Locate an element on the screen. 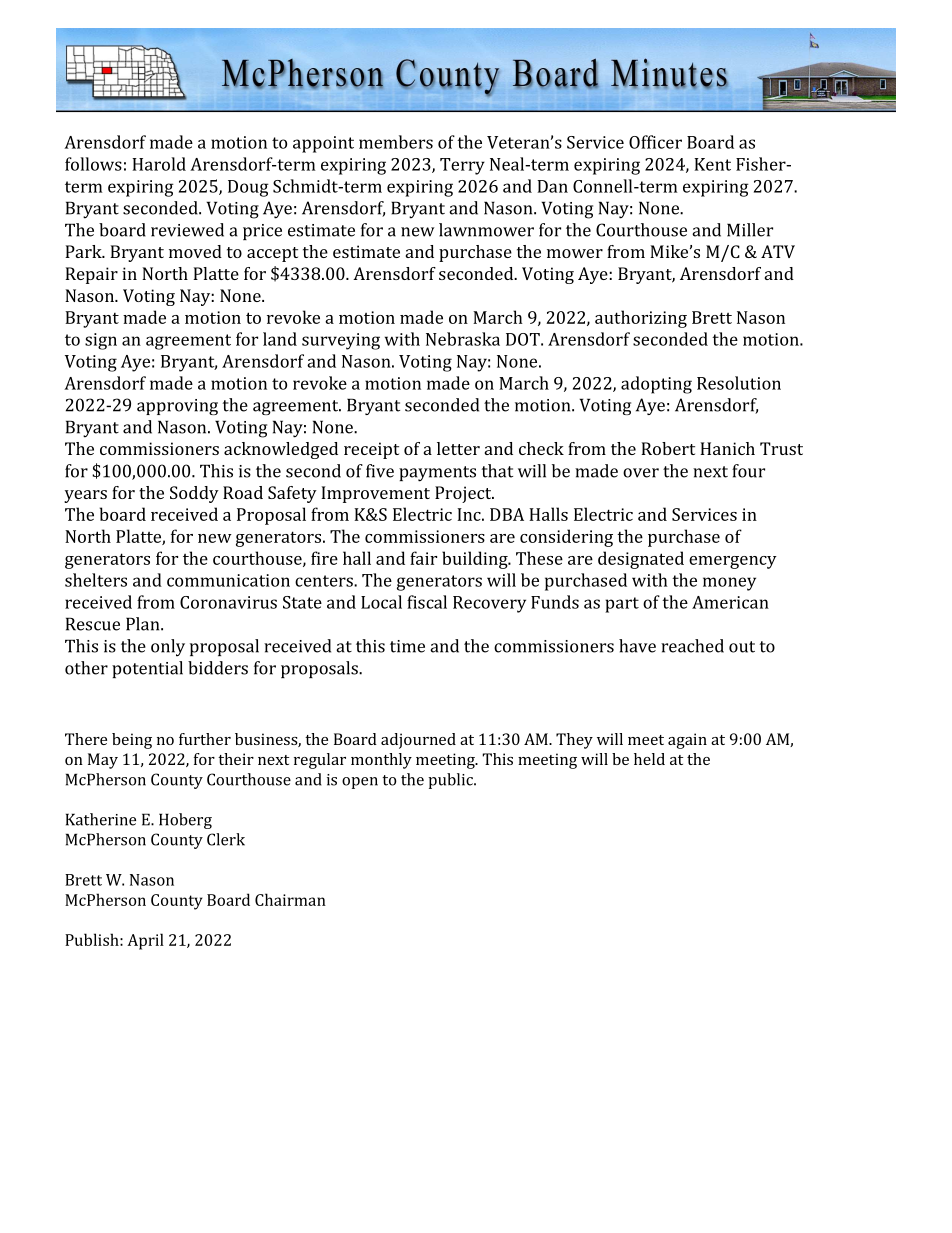 This screenshot has width=952, height=1233. Kent is located at coordinates (712, 164).
